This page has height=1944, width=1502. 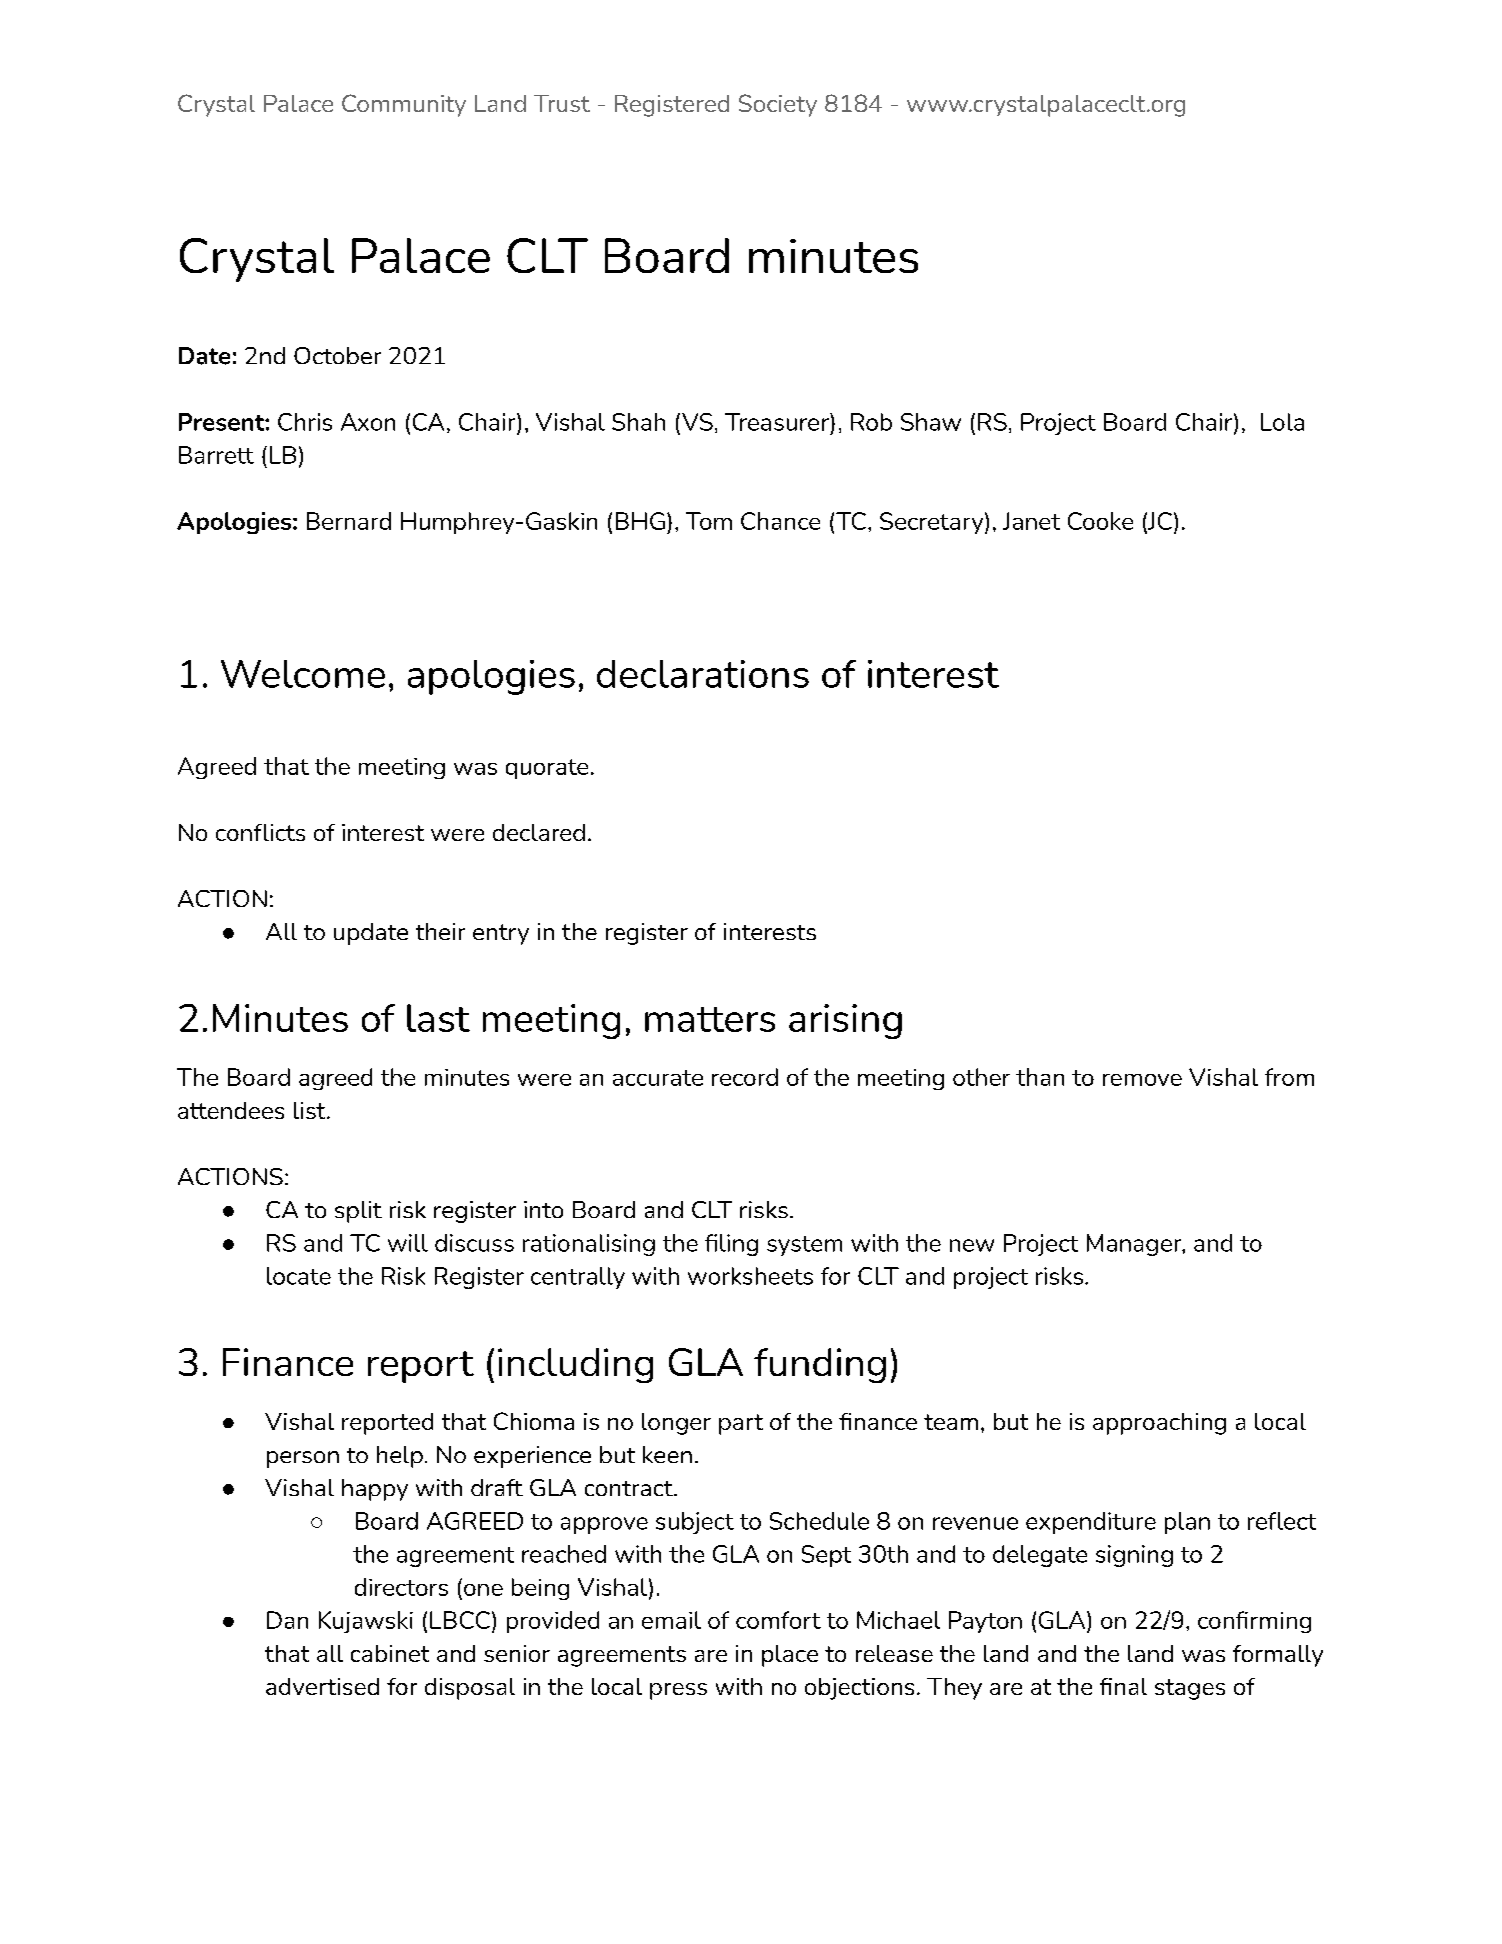 I want to click on matters, so click(x=710, y=1019).
